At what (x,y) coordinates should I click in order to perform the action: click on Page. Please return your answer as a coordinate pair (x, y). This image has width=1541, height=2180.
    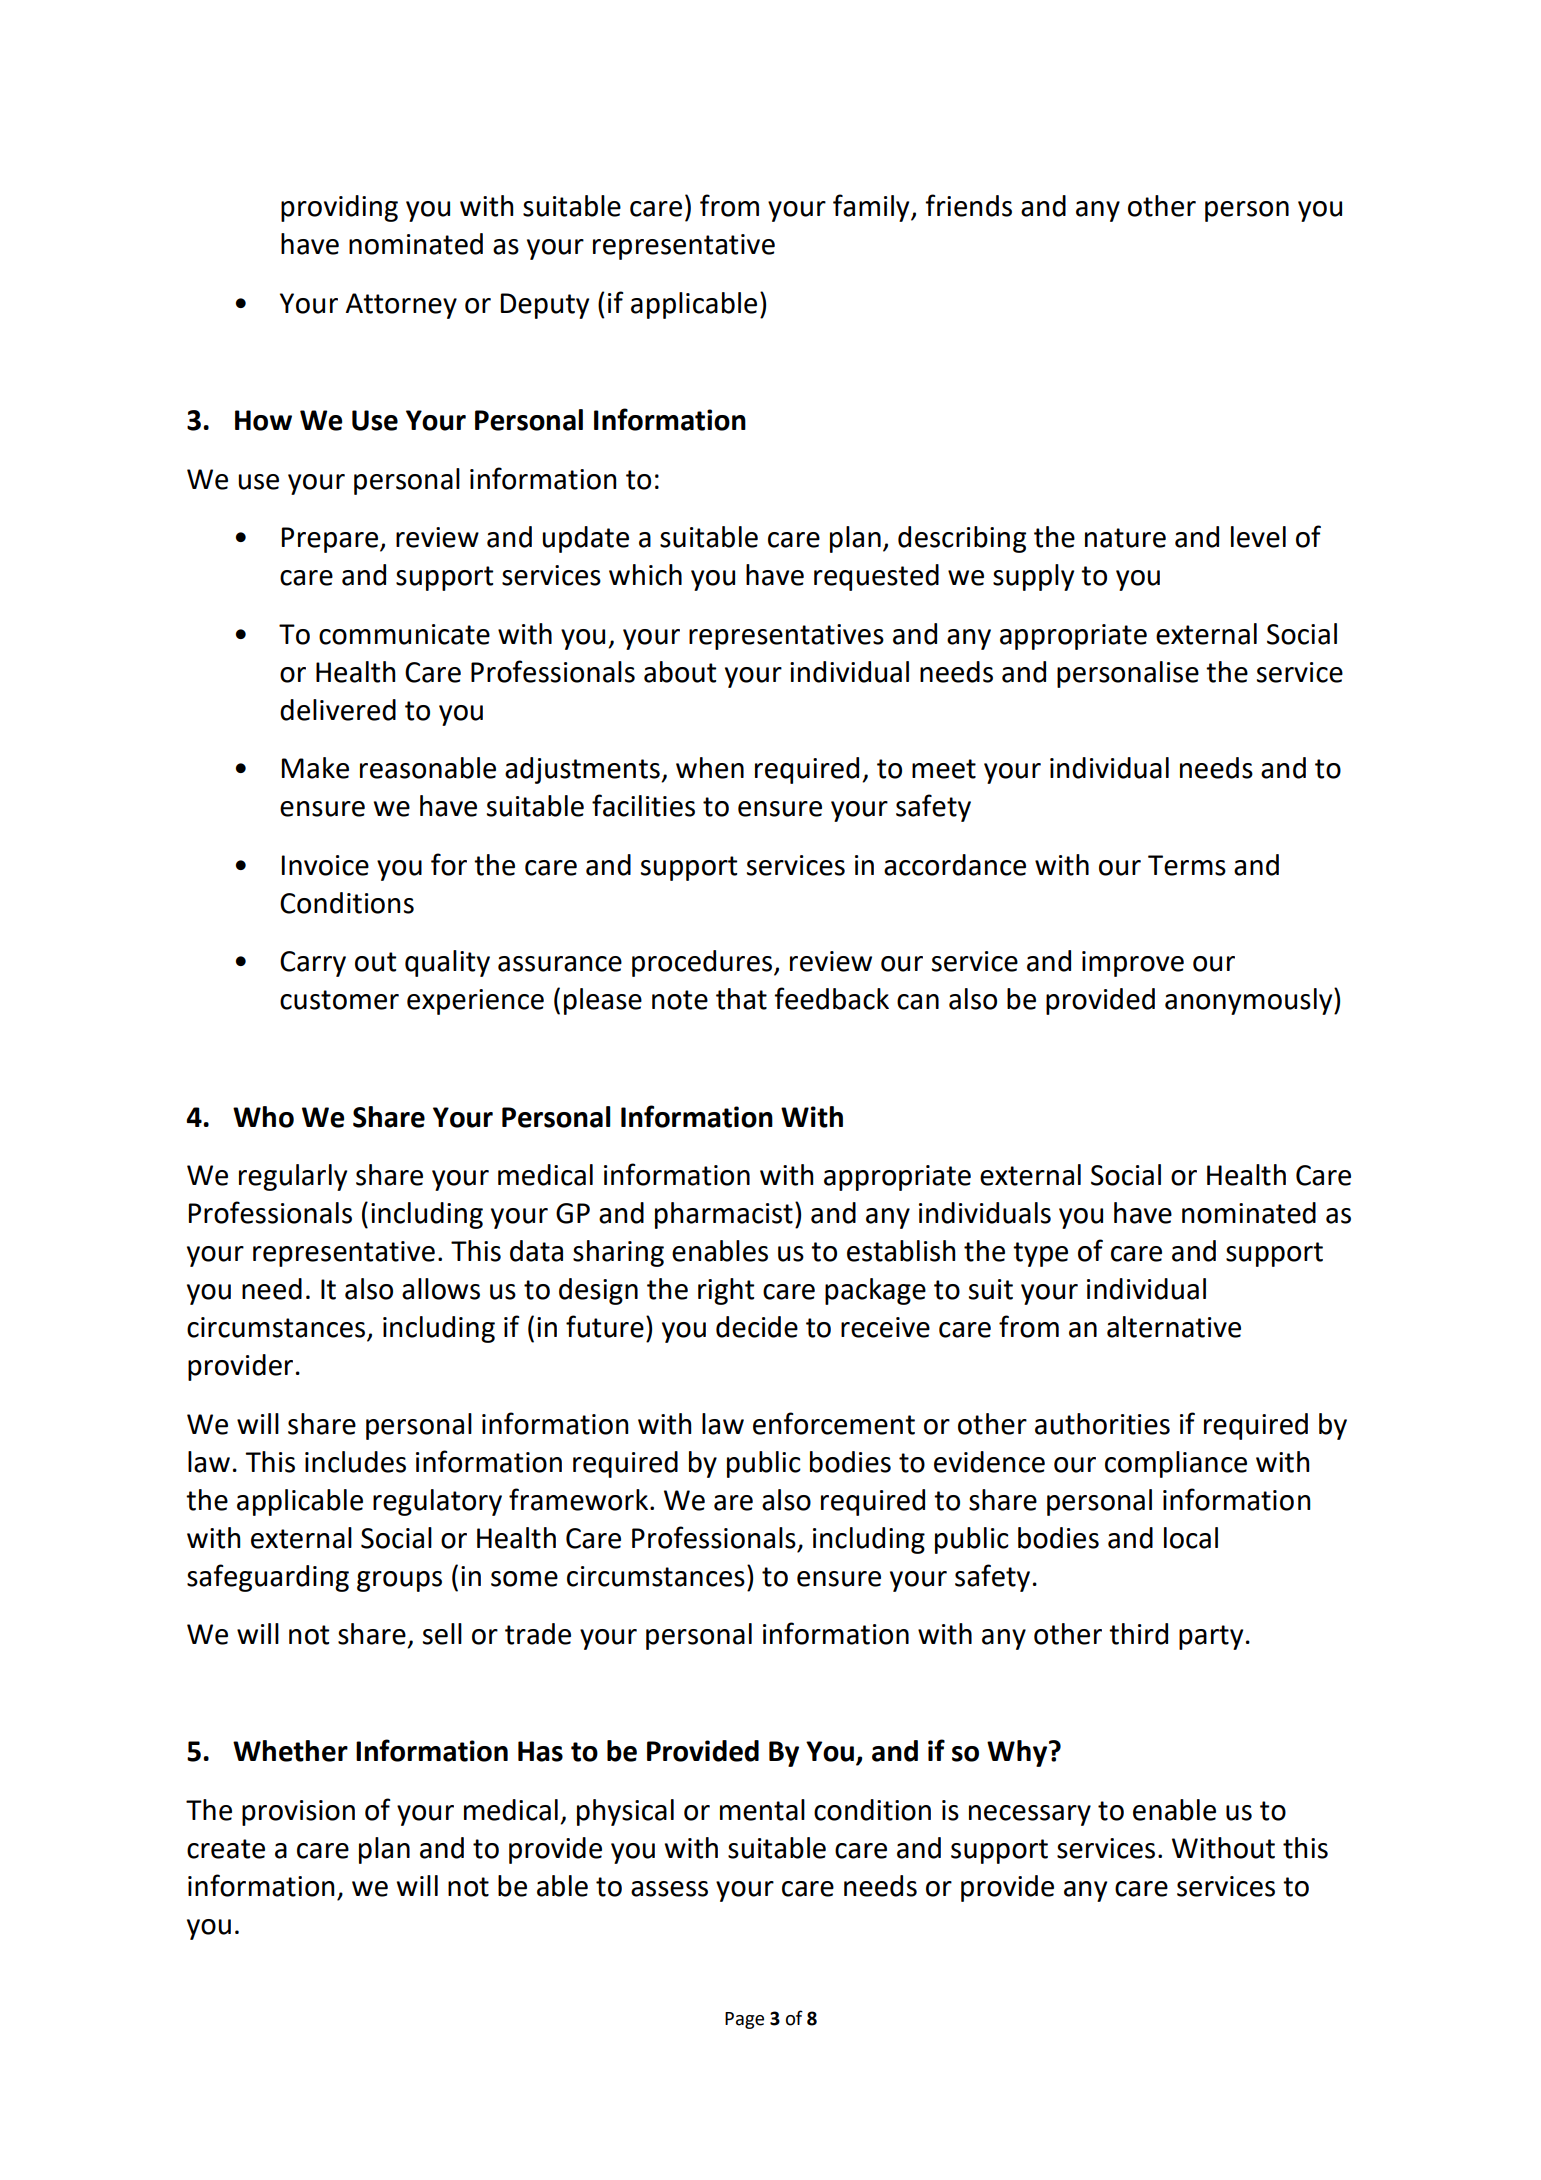
    Looking at the image, I should click on (744, 2020).
